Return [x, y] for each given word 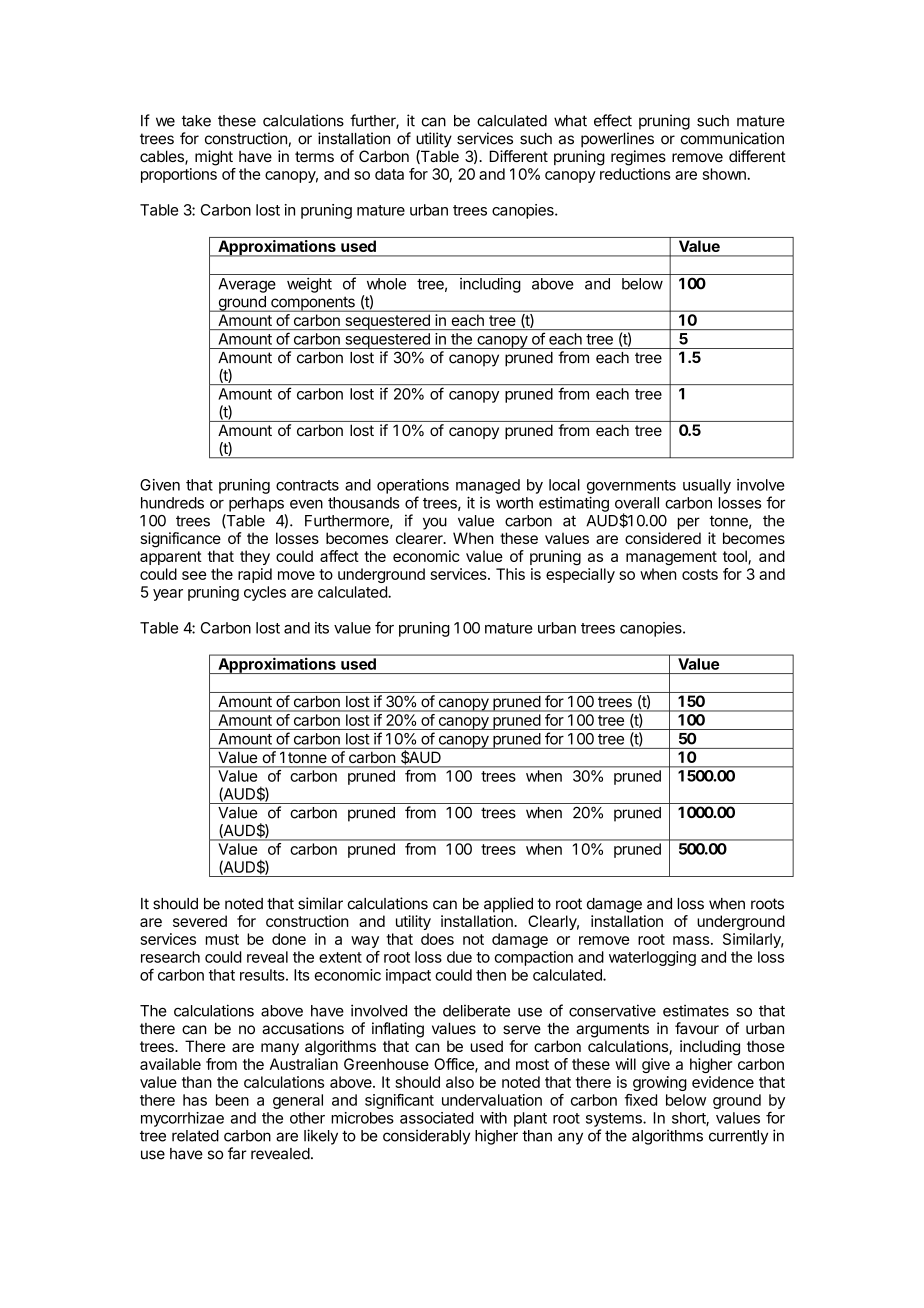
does [437, 939]
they [255, 557]
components [313, 304]
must [222, 939]
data [389, 174]
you [435, 523]
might [214, 158]
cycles [265, 593]
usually [707, 486]
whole [386, 284]
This [510, 574]
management [671, 558]
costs [700, 574]
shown [725, 174]
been [232, 1100]
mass [691, 940]
